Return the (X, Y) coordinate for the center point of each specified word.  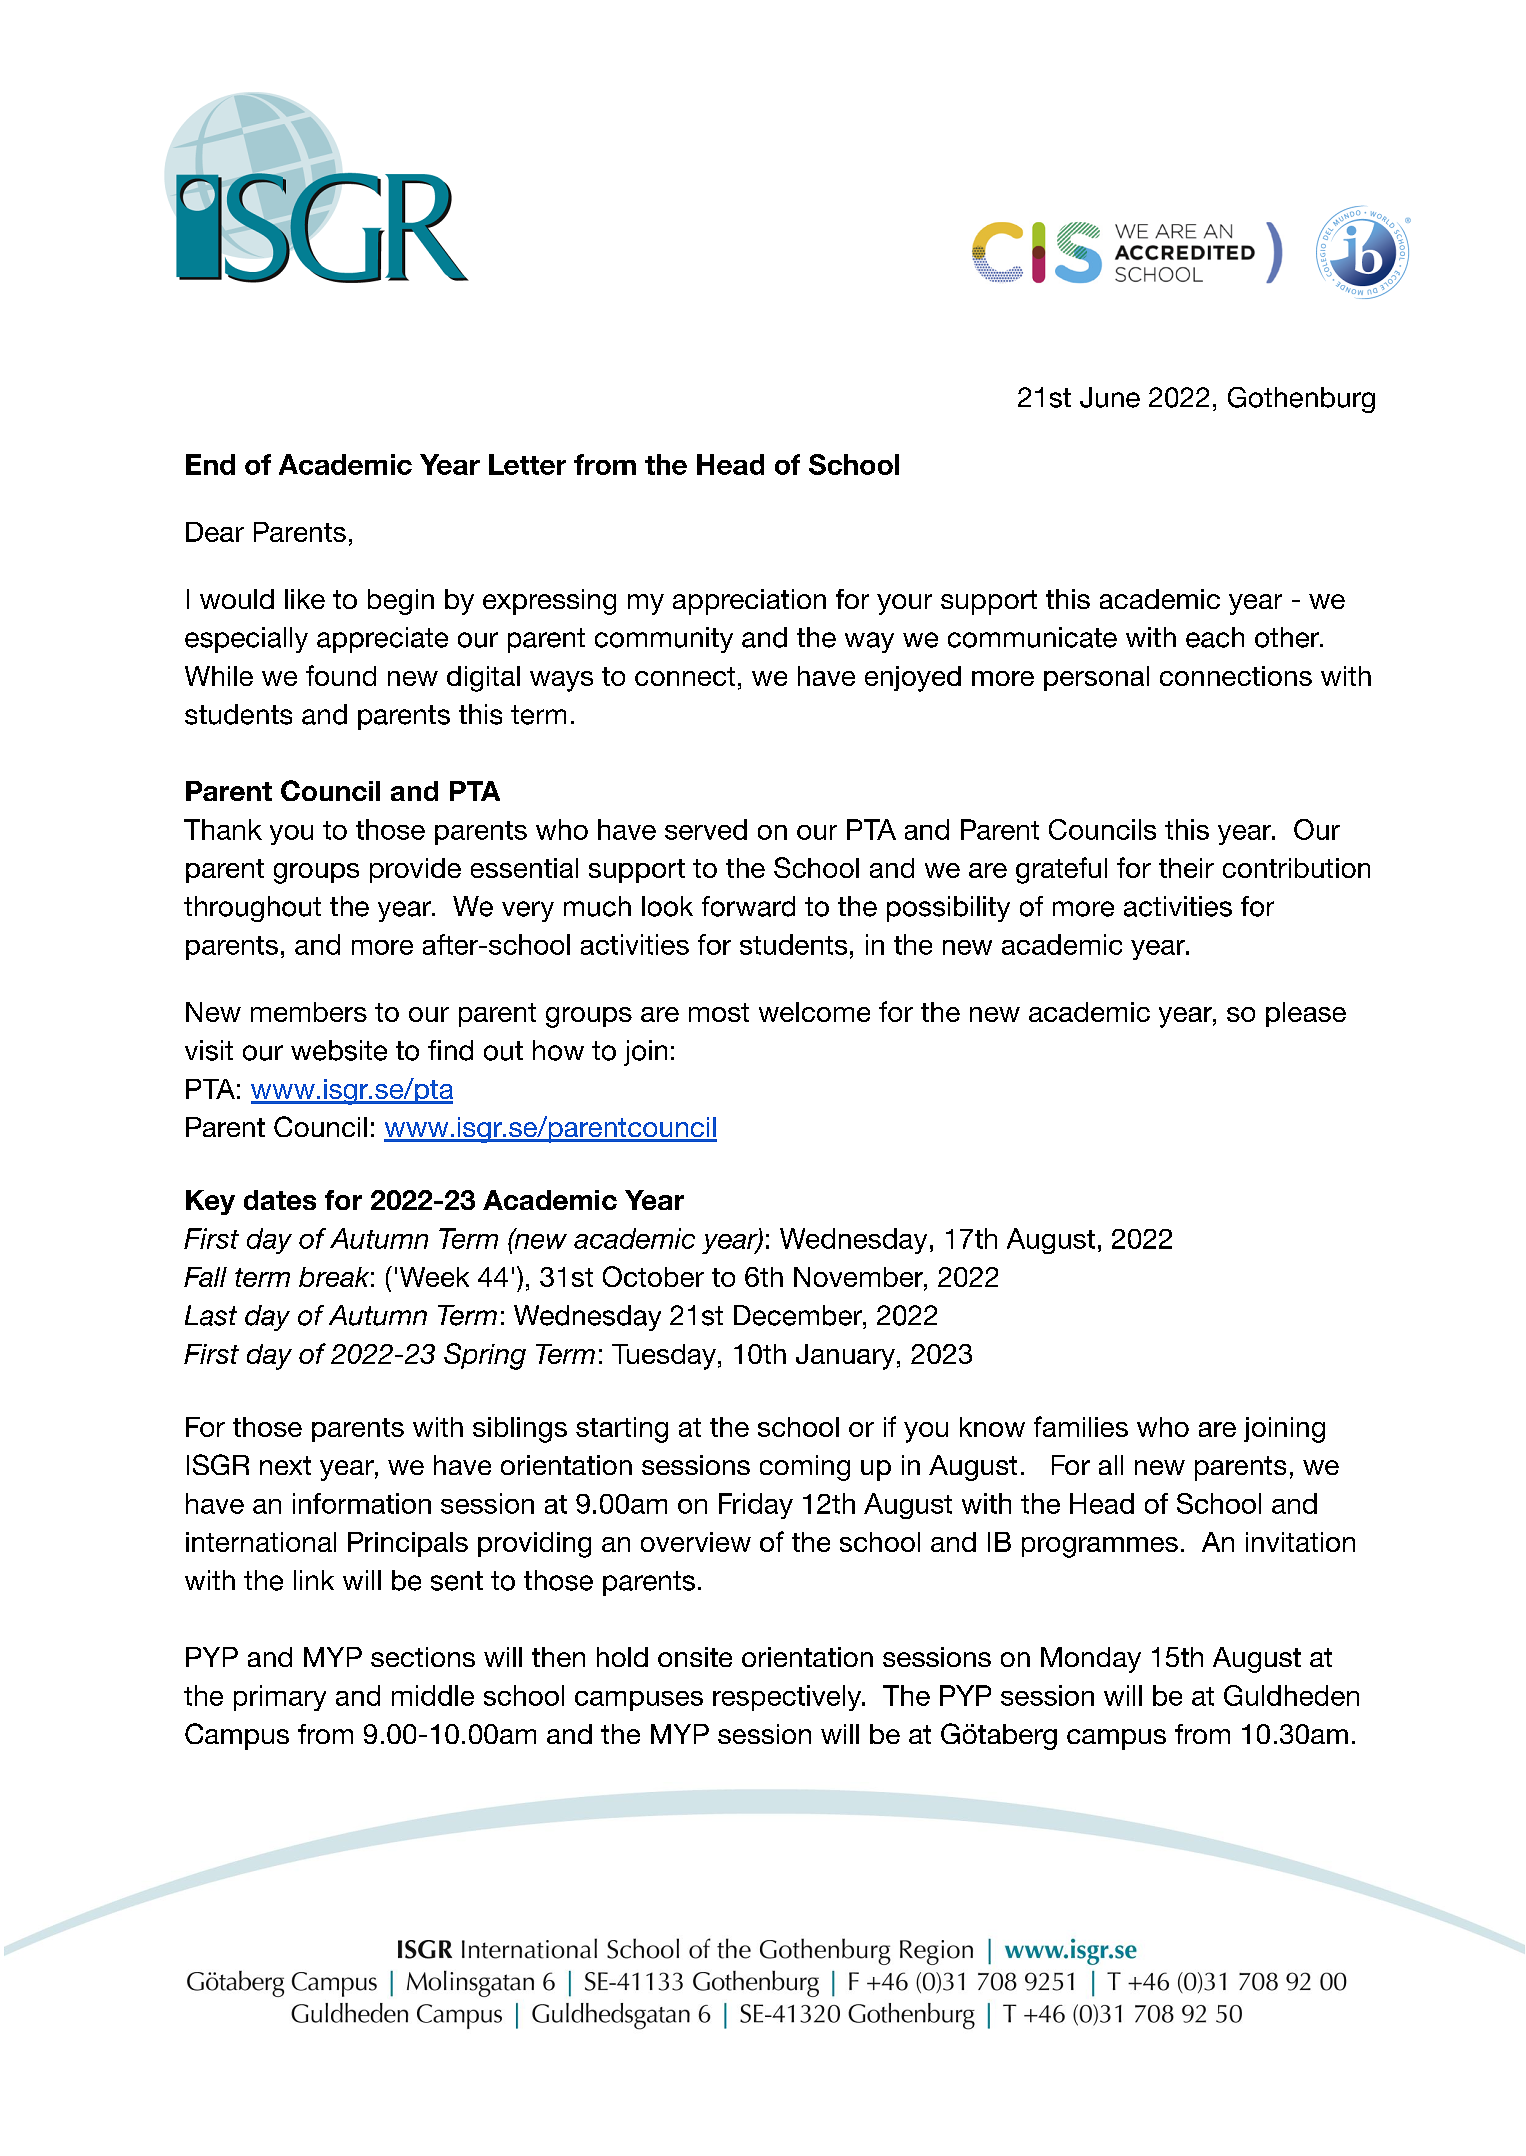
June (1110, 397)
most (719, 1012)
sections (423, 1657)
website (339, 1050)
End (210, 464)
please (1306, 1014)
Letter (527, 464)
